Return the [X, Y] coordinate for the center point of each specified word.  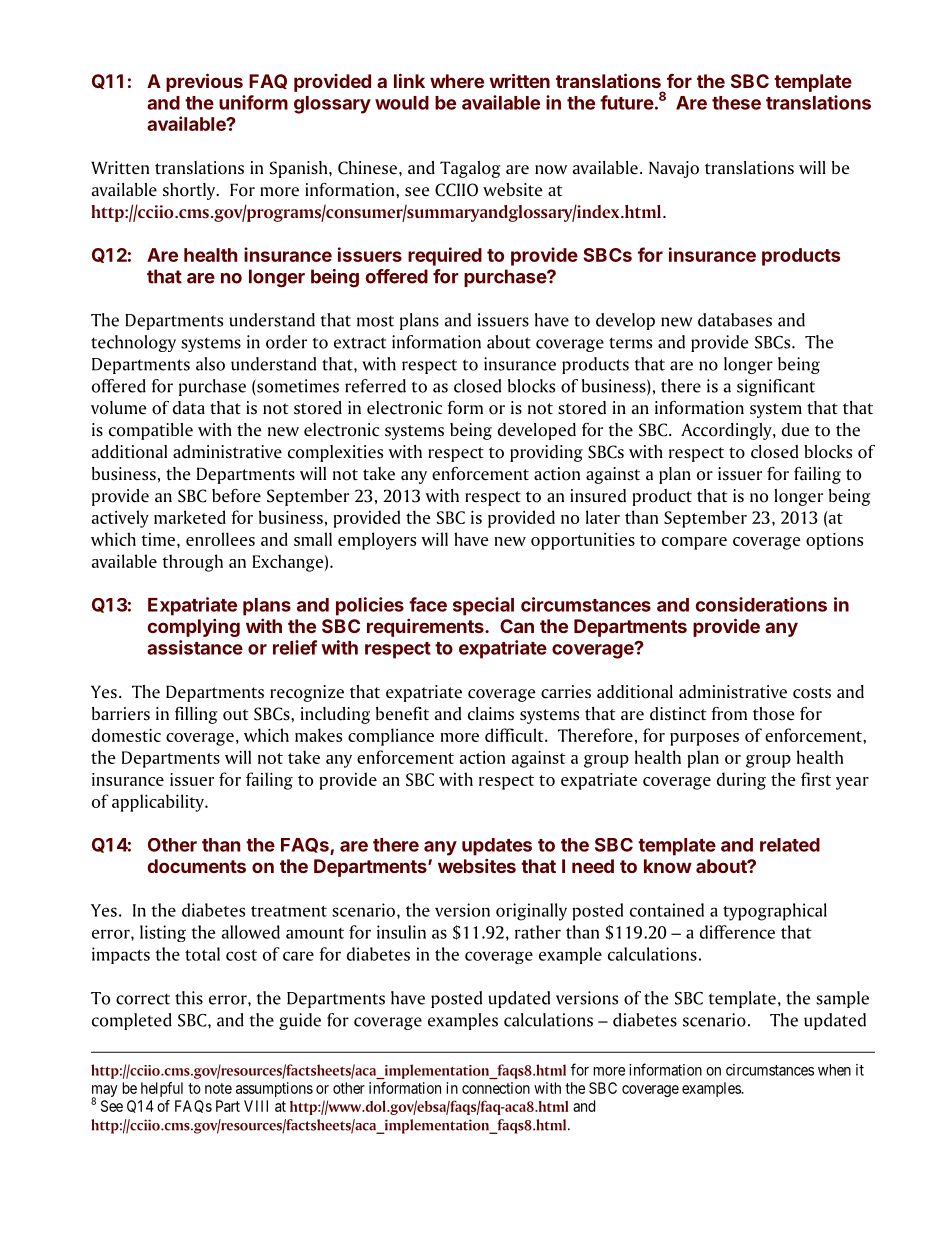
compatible [151, 431]
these [736, 103]
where [457, 81]
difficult [515, 735]
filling [196, 715]
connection [496, 1088]
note [218, 1088]
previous [204, 82]
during [741, 781]
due [795, 430]
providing [546, 453]
